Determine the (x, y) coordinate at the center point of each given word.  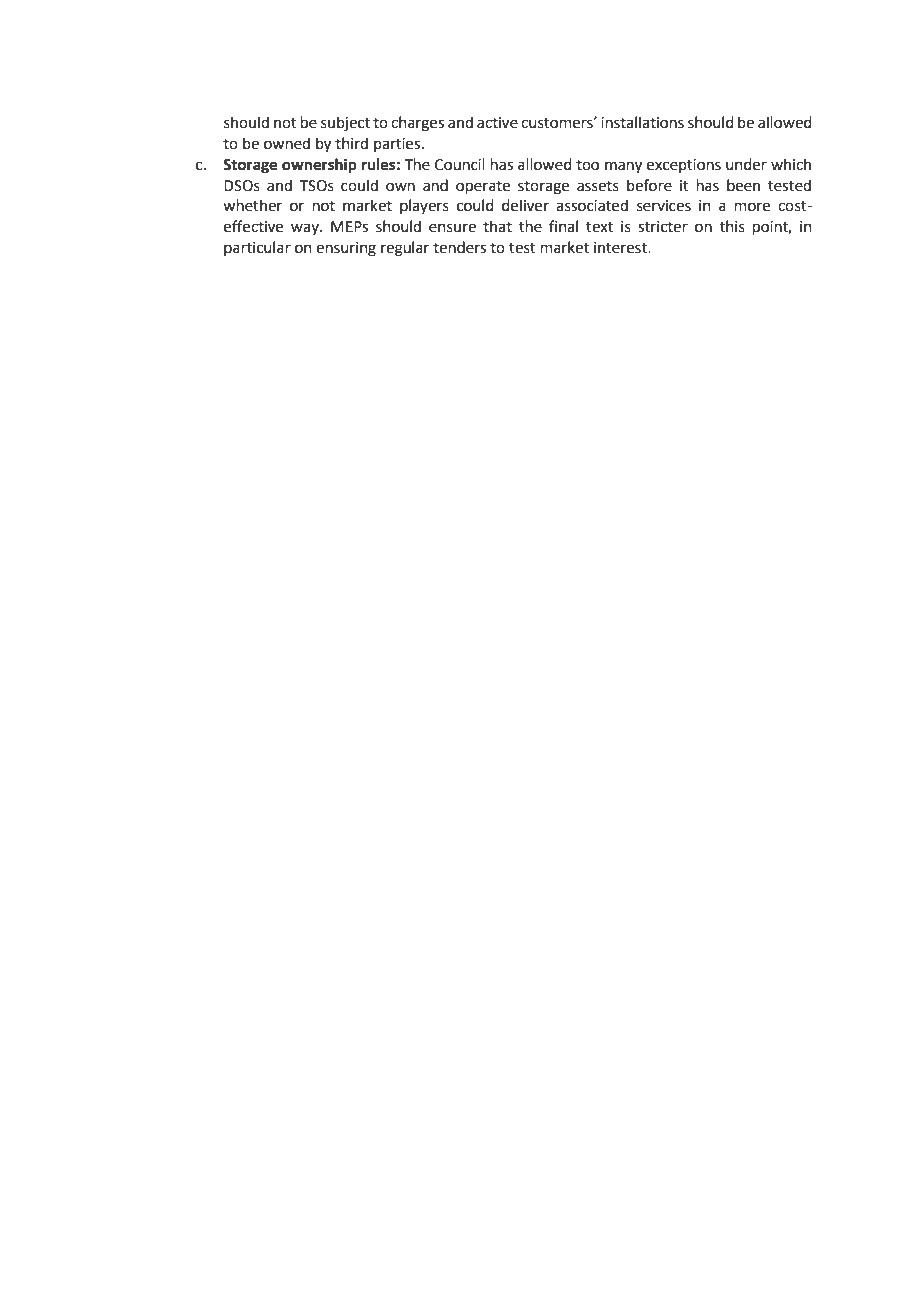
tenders (459, 247)
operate (483, 187)
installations (642, 122)
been (743, 185)
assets (598, 186)
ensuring (346, 249)
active (497, 123)
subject (345, 124)
